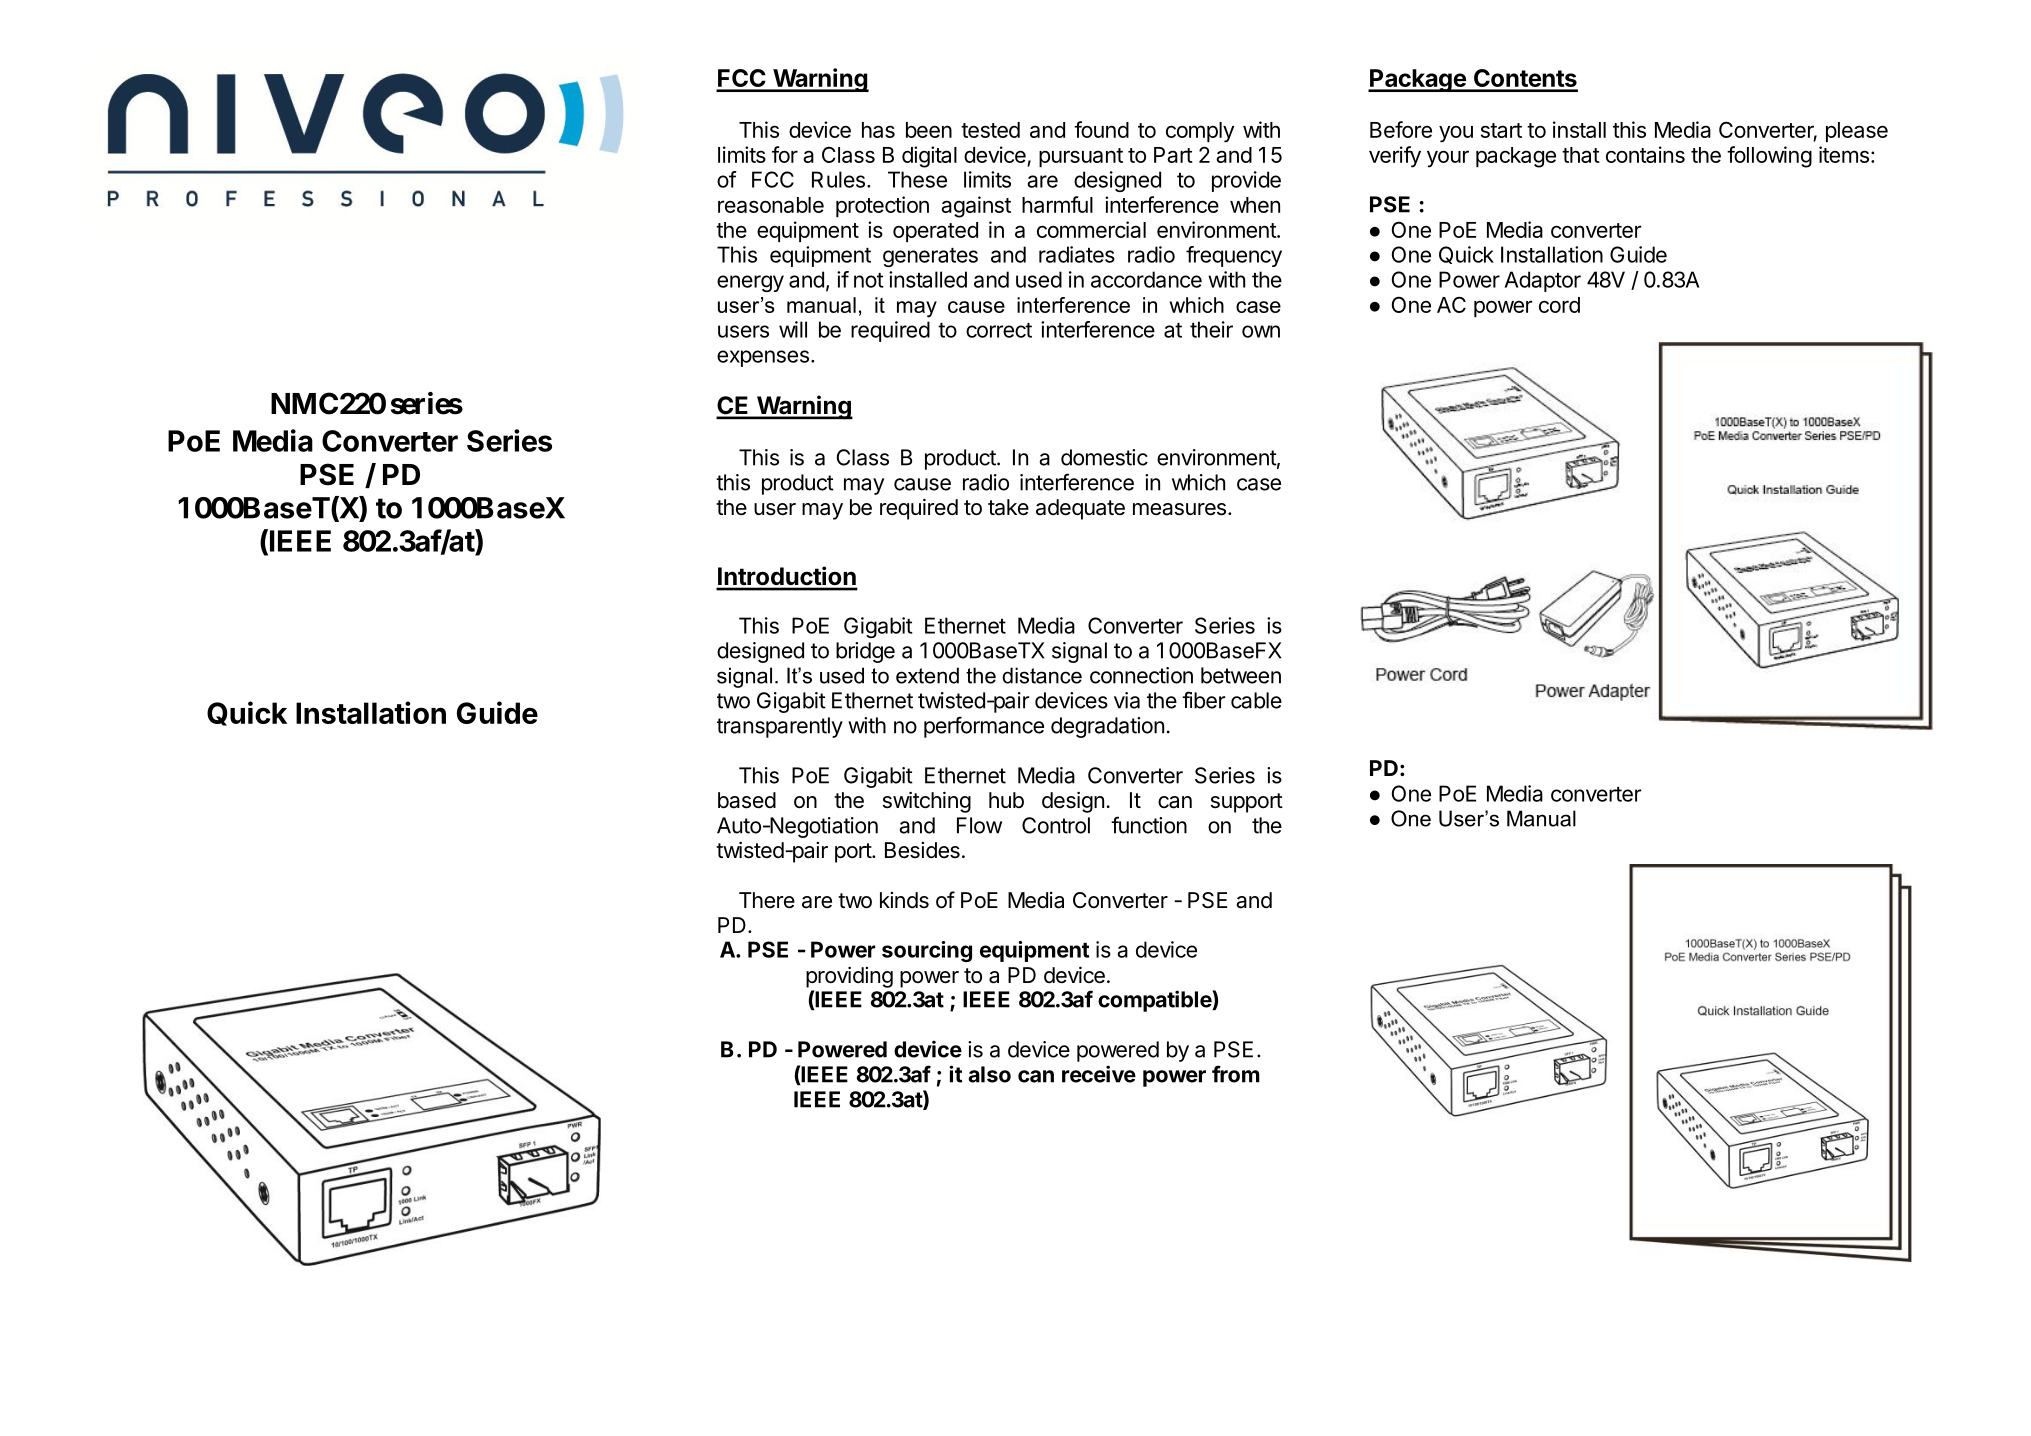  Describe the element at coordinates (929, 157) in the screenshot. I see `digital` at that location.
